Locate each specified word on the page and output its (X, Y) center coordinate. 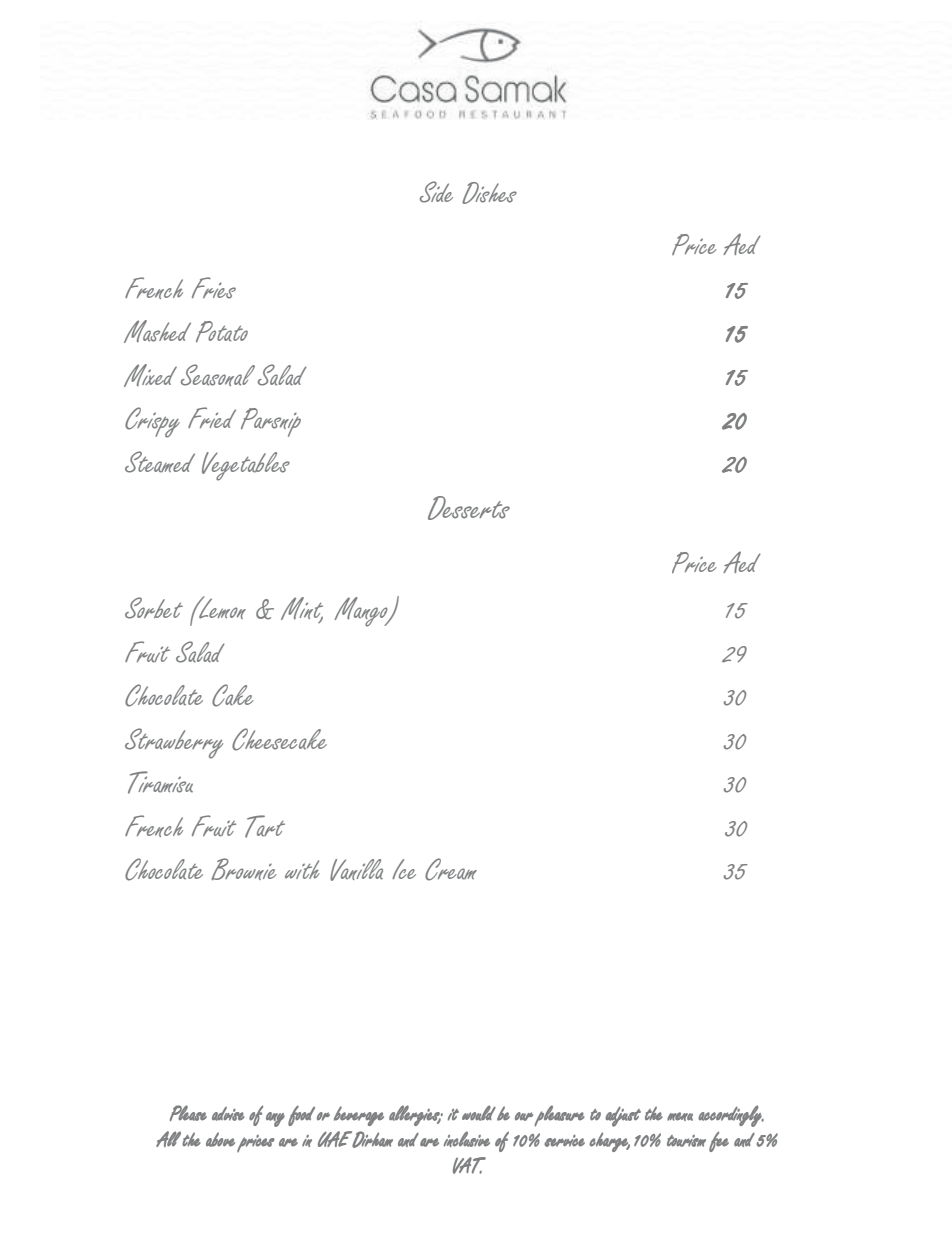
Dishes (489, 193)
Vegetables (246, 466)
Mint (302, 610)
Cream (451, 869)
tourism (686, 1141)
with (302, 869)
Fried (212, 417)
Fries (214, 288)
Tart (265, 826)
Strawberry (174, 743)
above (220, 1139)
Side (436, 192)
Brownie (244, 869)
